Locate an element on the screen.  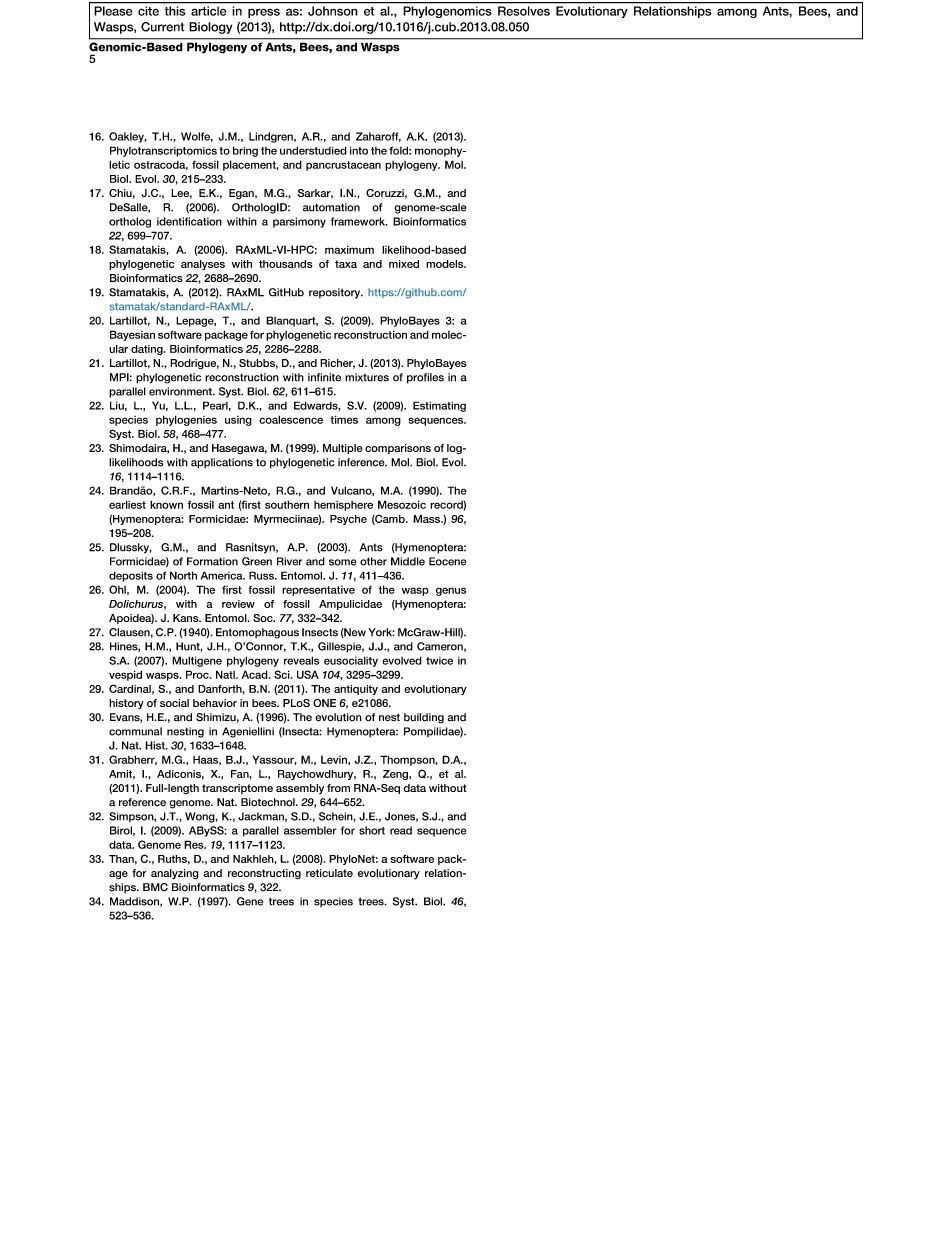
representative is located at coordinates (318, 591).
